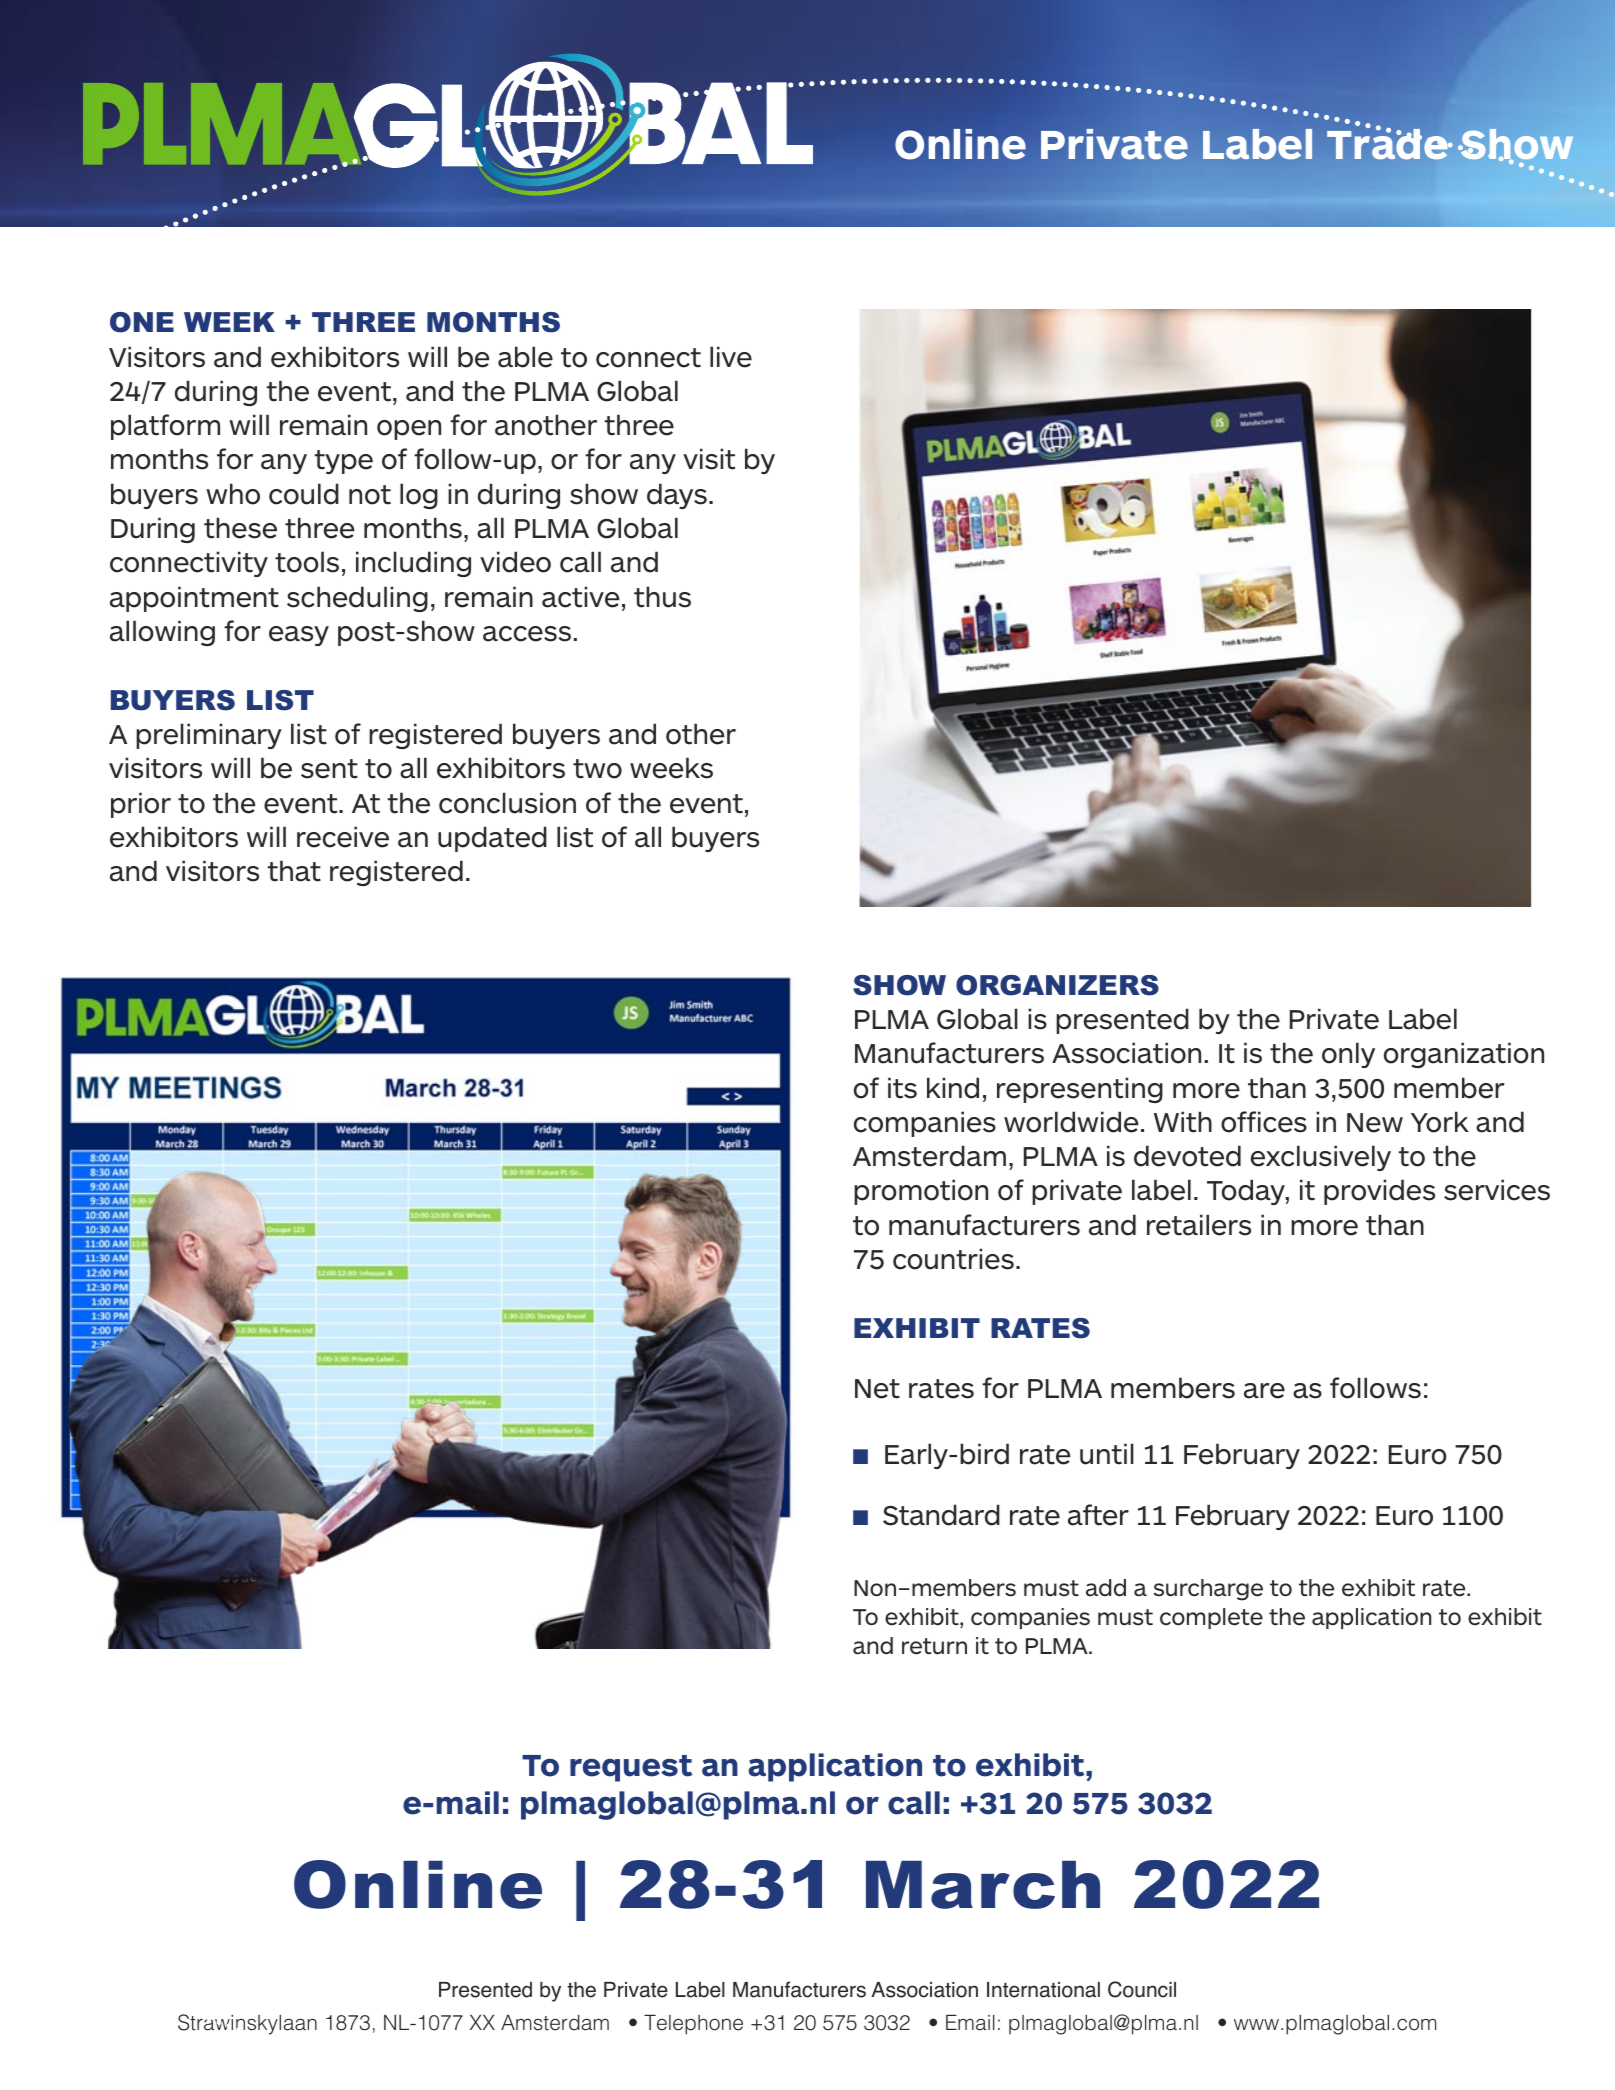 This screenshot has width=1615, height=2090. I want to click on that, so click(294, 871).
